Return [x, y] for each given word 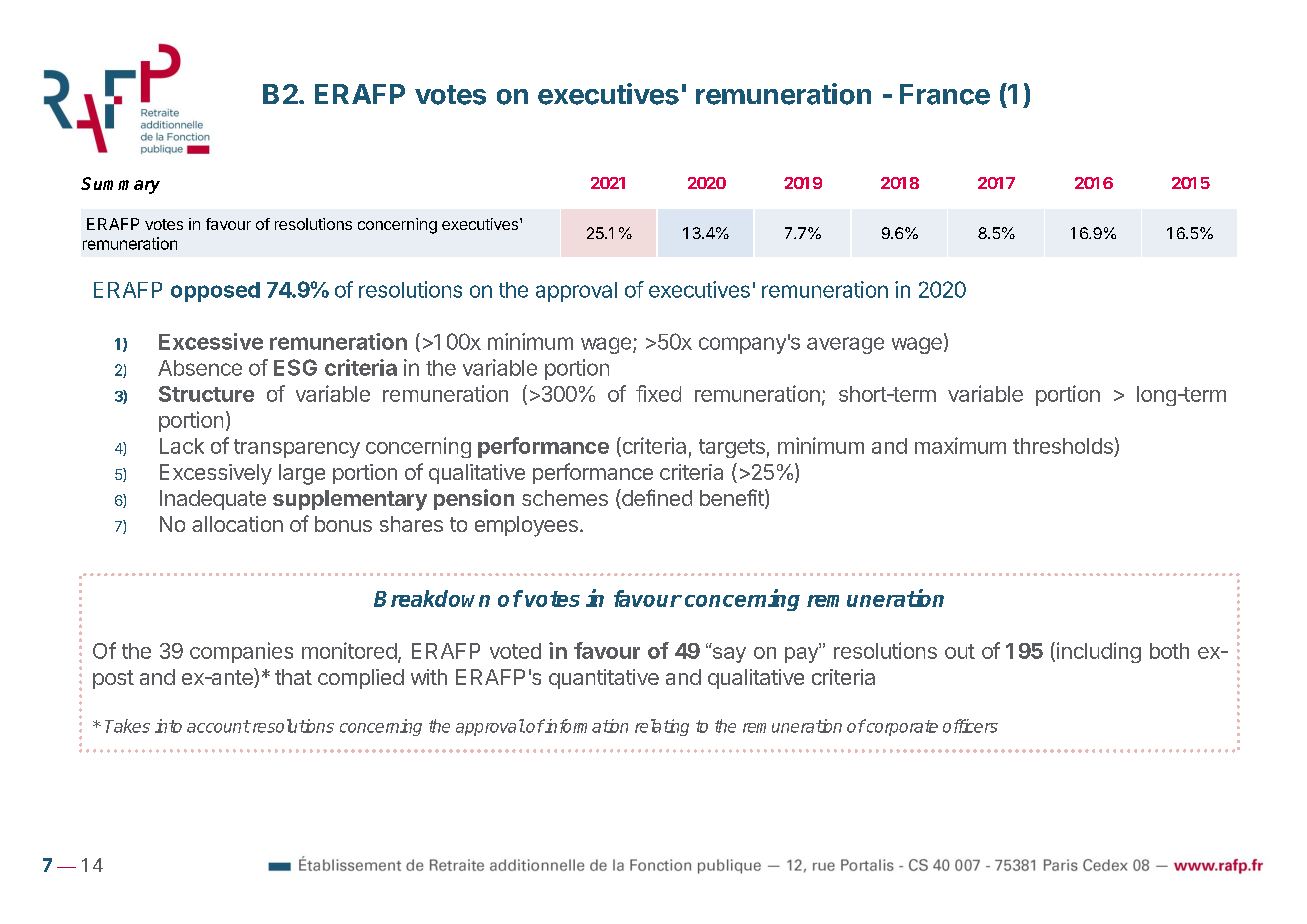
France [945, 94]
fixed [658, 393]
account [218, 726]
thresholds [1064, 447]
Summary [120, 185]
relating [662, 727]
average [845, 345]
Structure [206, 394]
